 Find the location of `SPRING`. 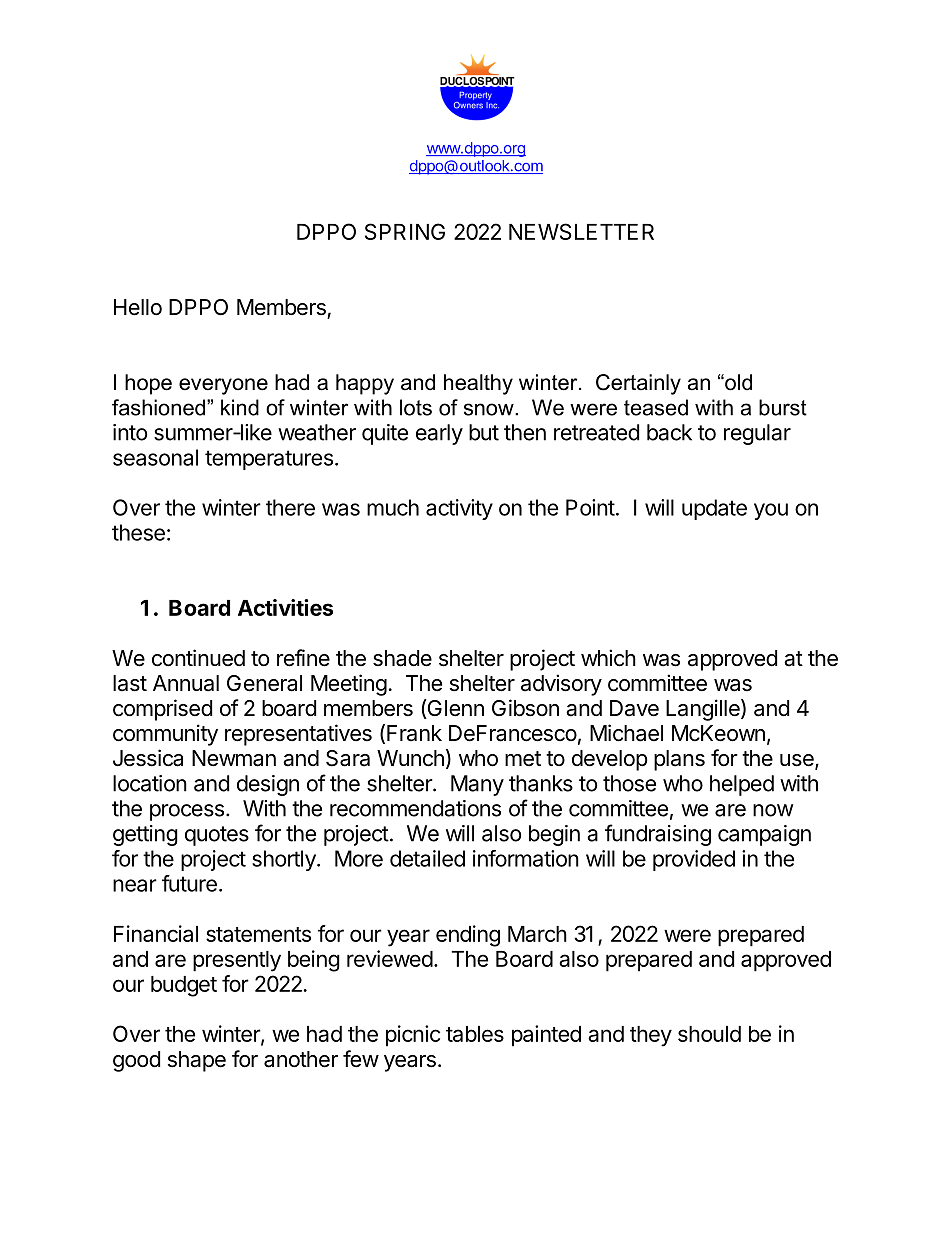

SPRING is located at coordinates (405, 231).
